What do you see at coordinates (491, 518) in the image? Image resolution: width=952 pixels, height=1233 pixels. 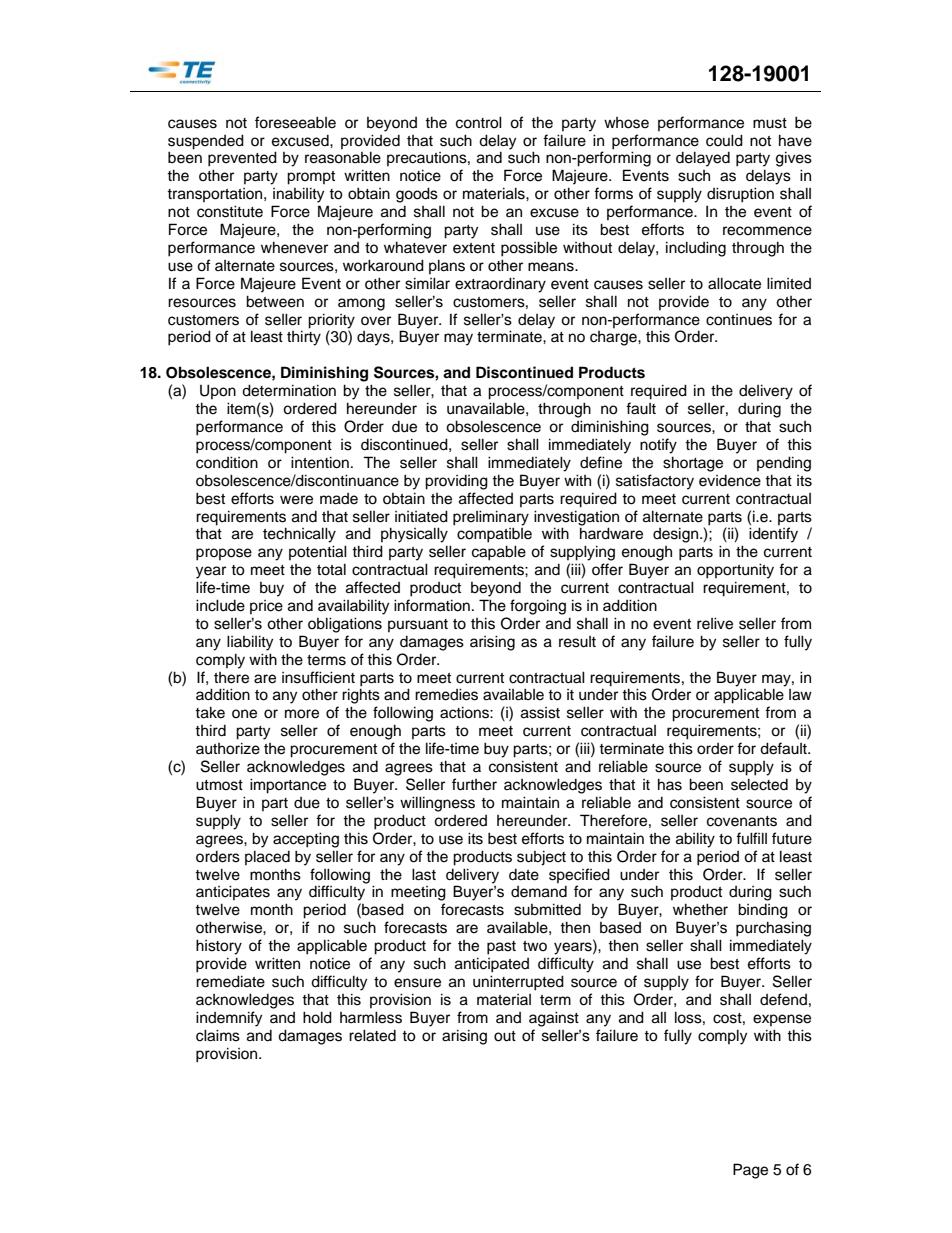 I see `preliminary` at bounding box center [491, 518].
